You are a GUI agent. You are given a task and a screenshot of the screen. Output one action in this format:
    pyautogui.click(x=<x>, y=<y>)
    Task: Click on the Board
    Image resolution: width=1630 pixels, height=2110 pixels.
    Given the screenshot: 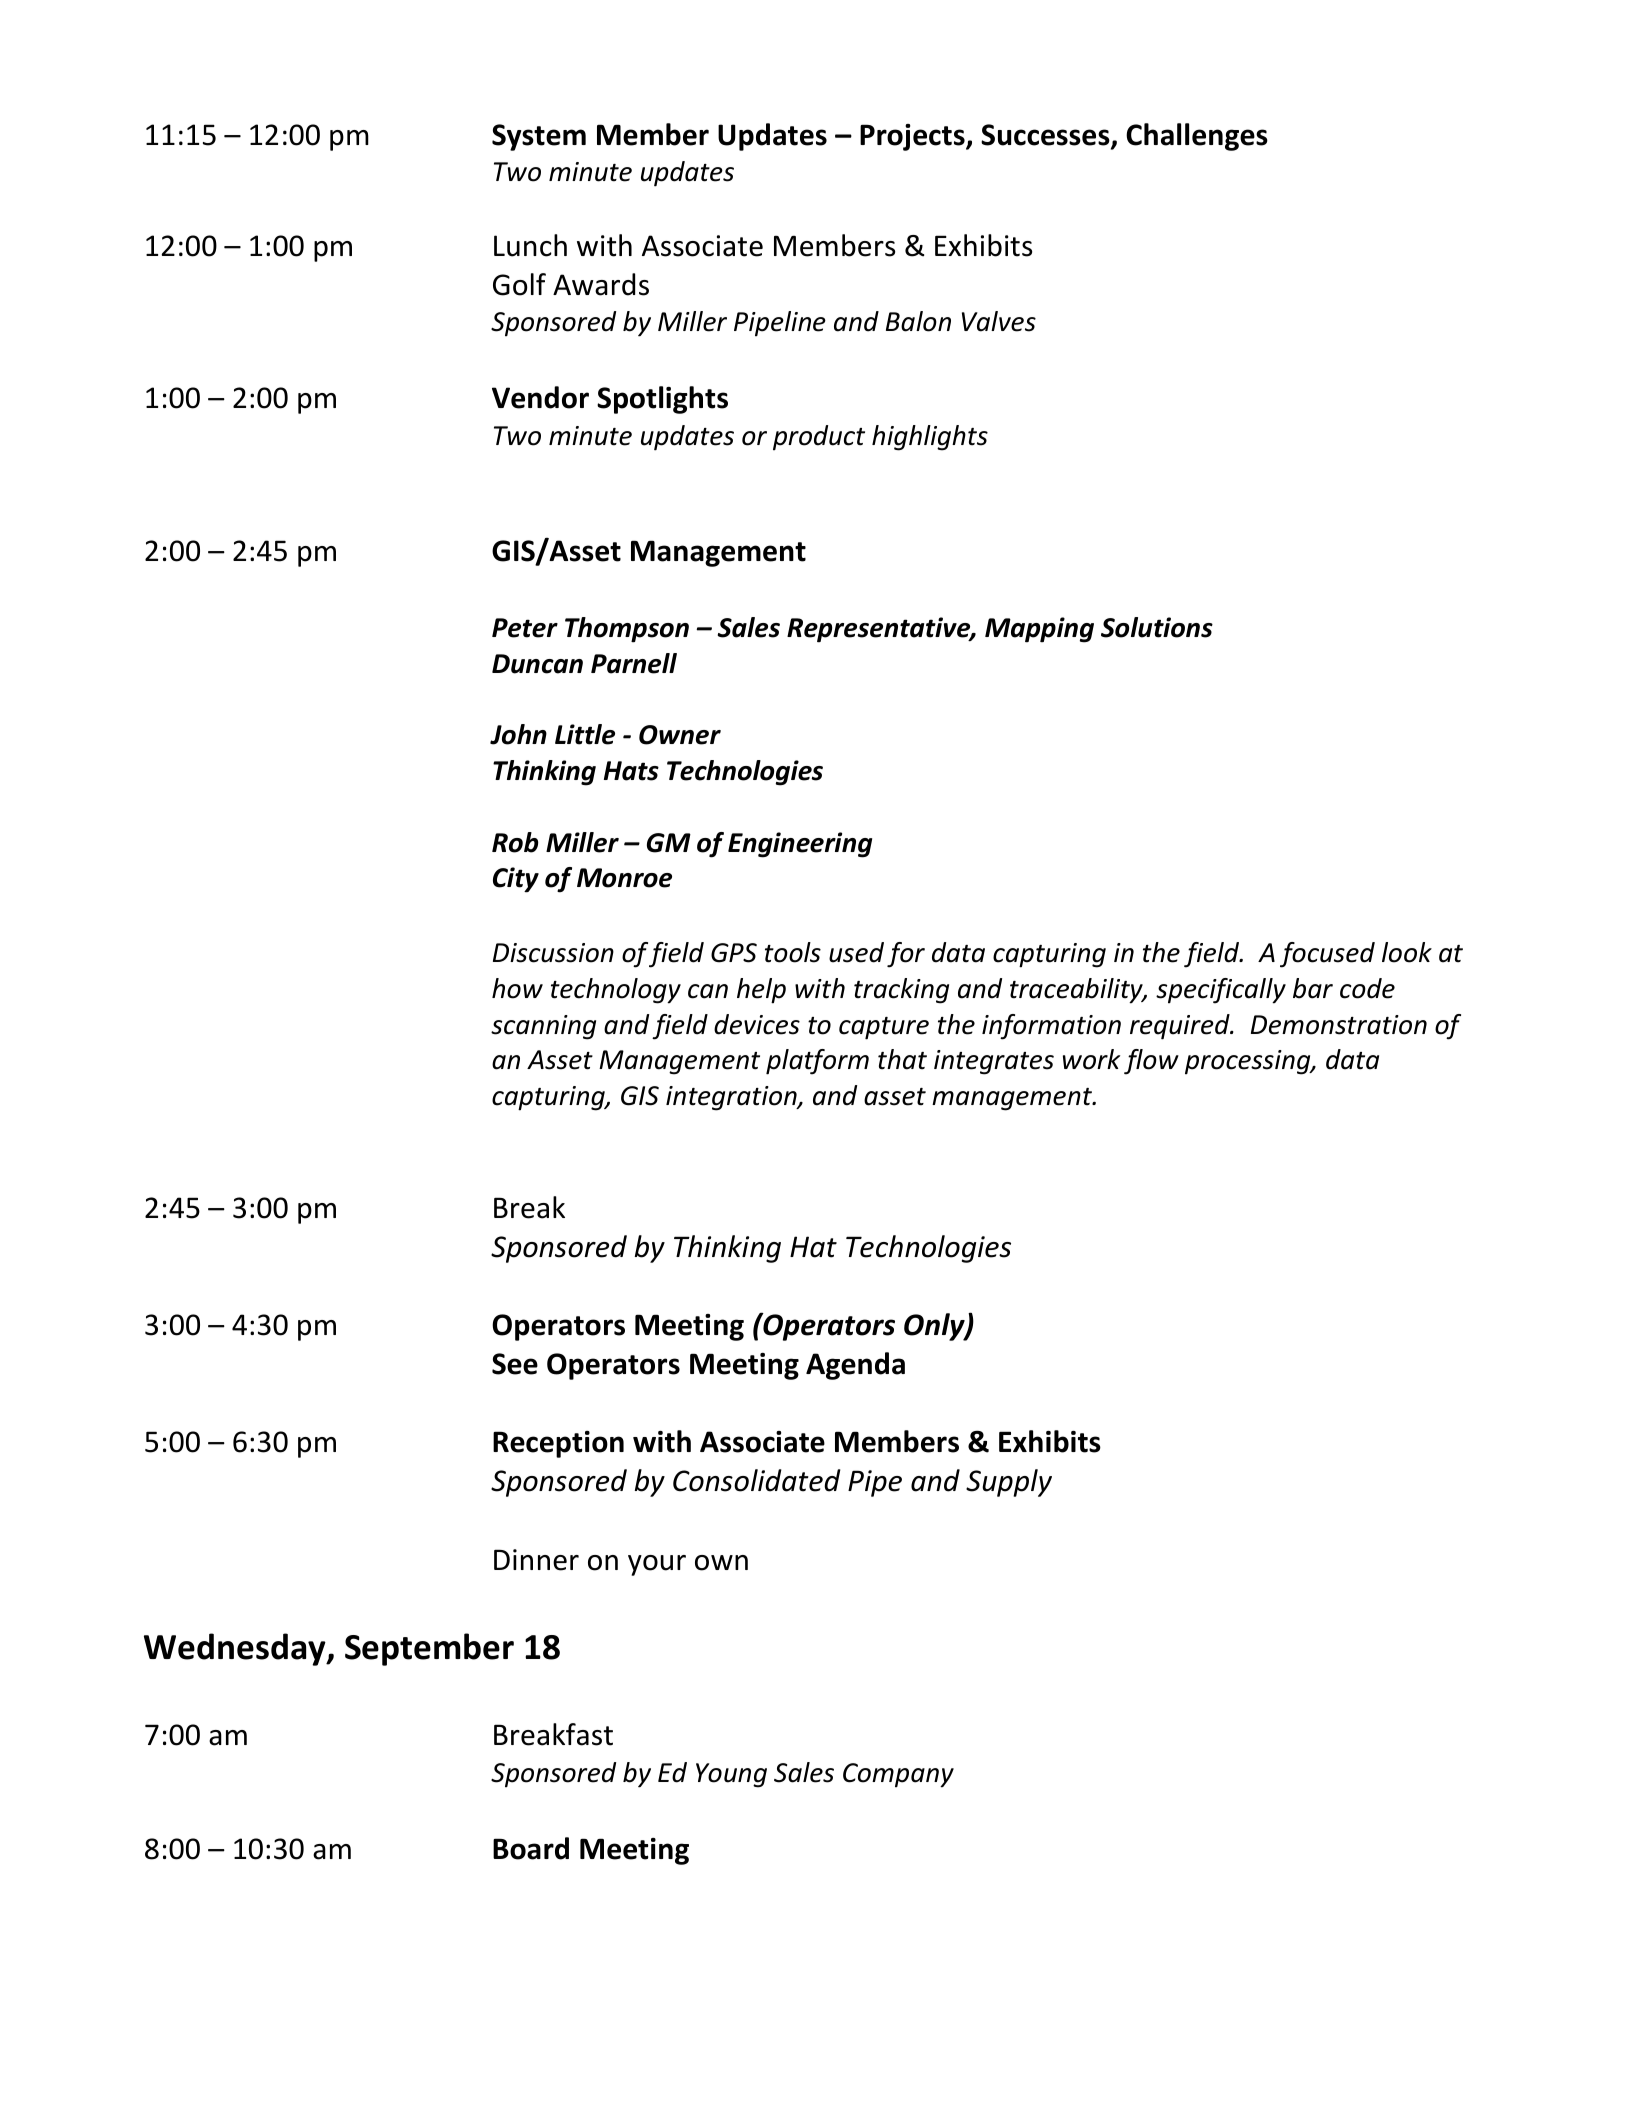 What is the action you would take?
    pyautogui.click(x=531, y=1848)
